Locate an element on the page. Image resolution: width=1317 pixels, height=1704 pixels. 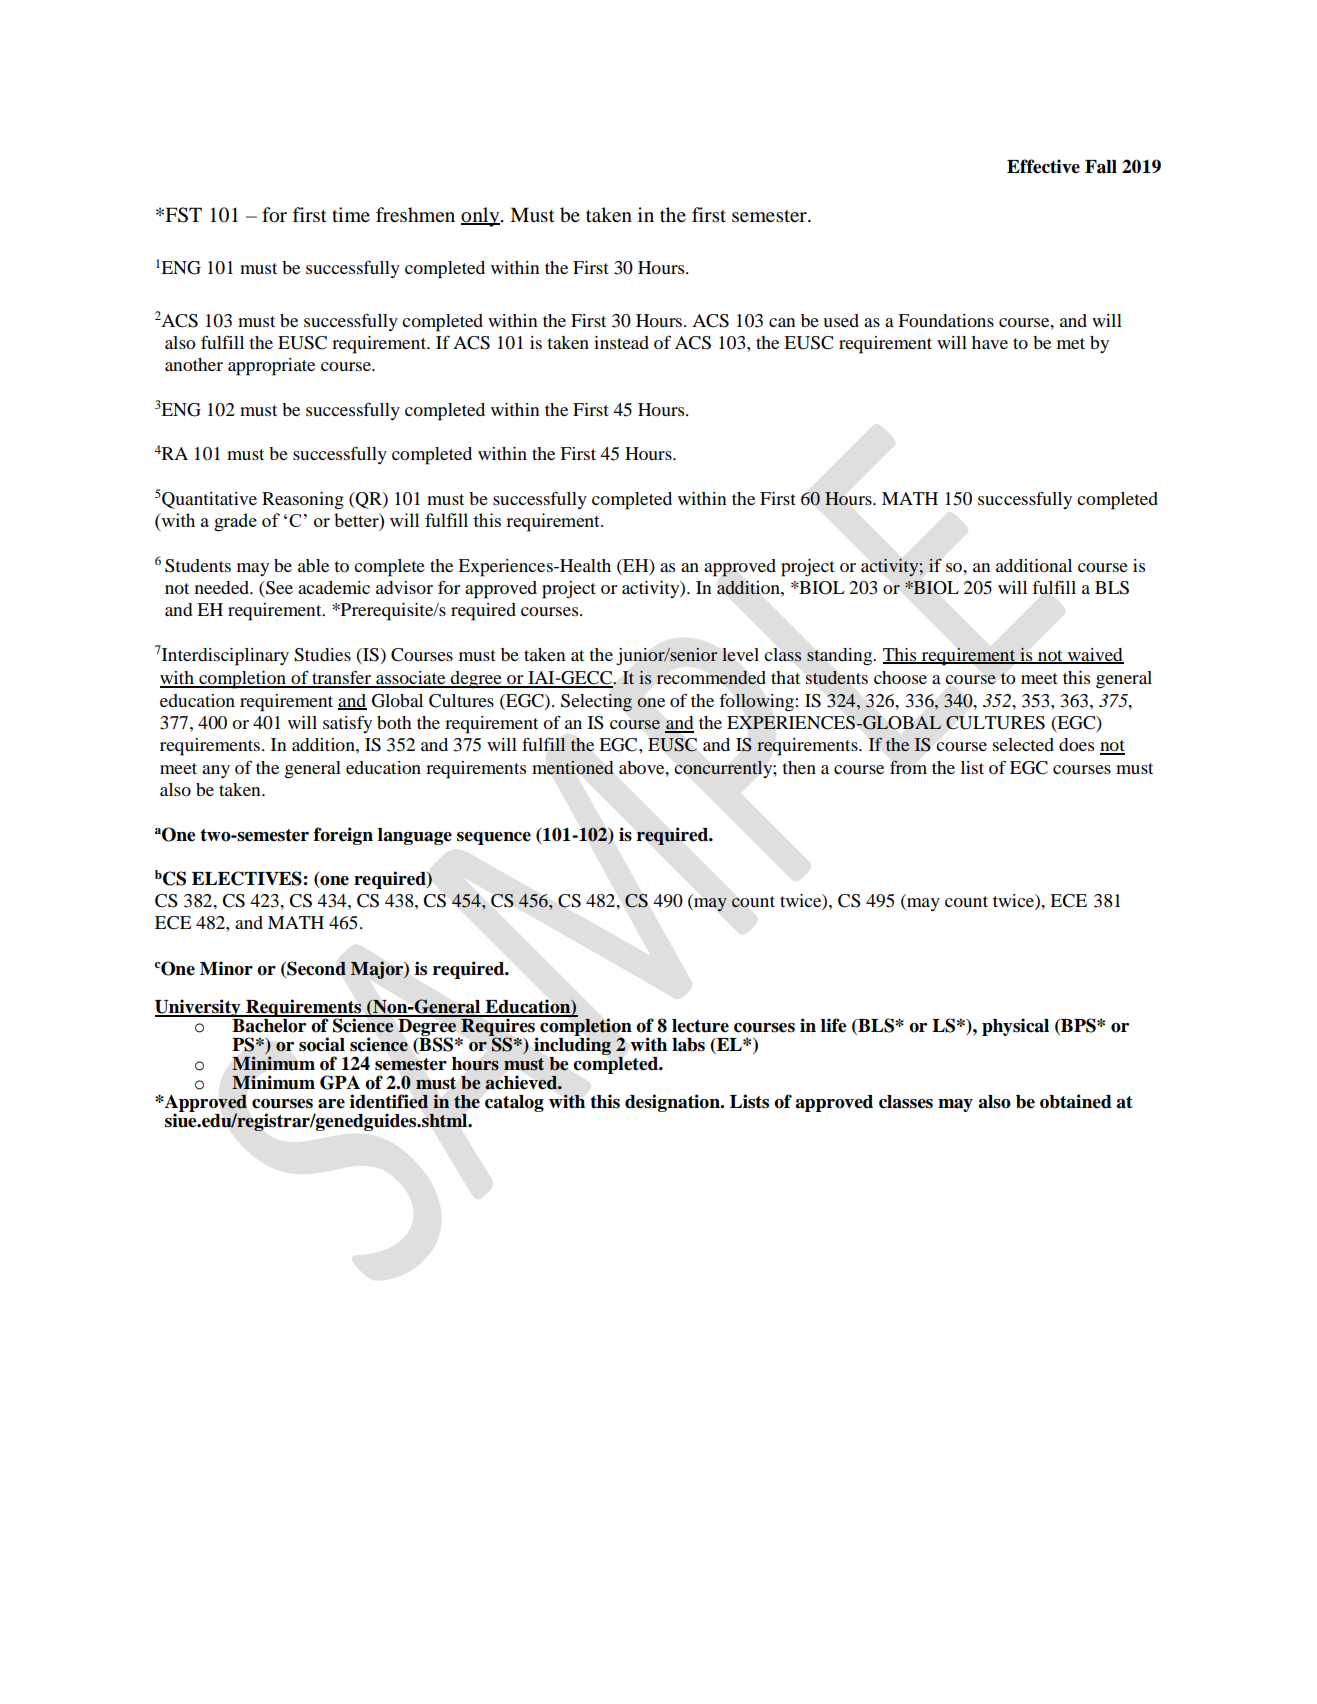
only is located at coordinates (481, 217).
